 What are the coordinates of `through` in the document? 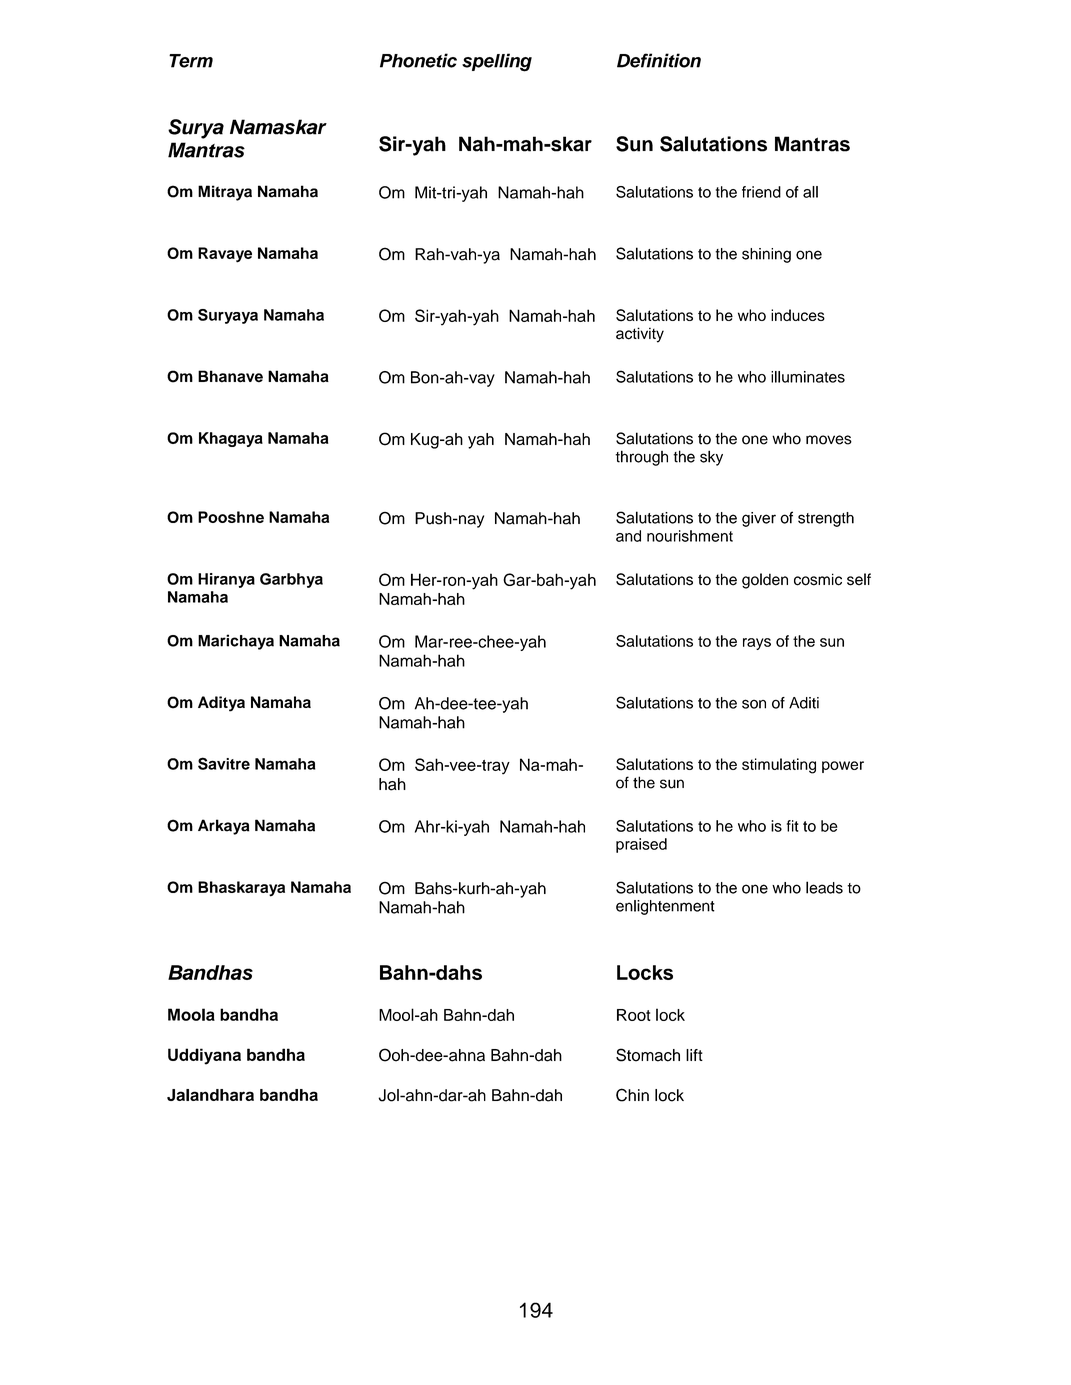 It's located at (641, 458).
